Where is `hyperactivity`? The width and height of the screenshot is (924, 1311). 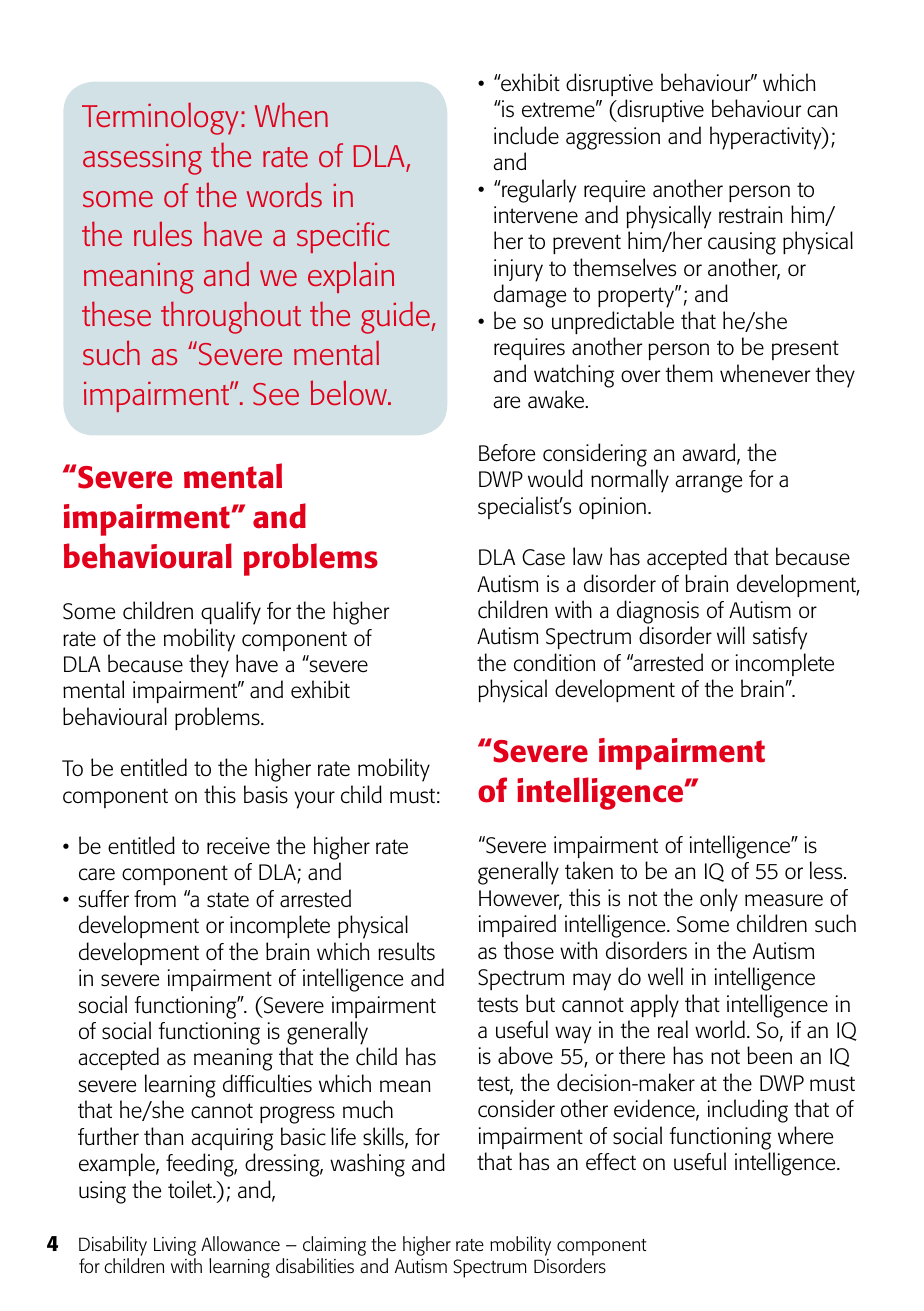 hyperactivity is located at coordinates (767, 138).
